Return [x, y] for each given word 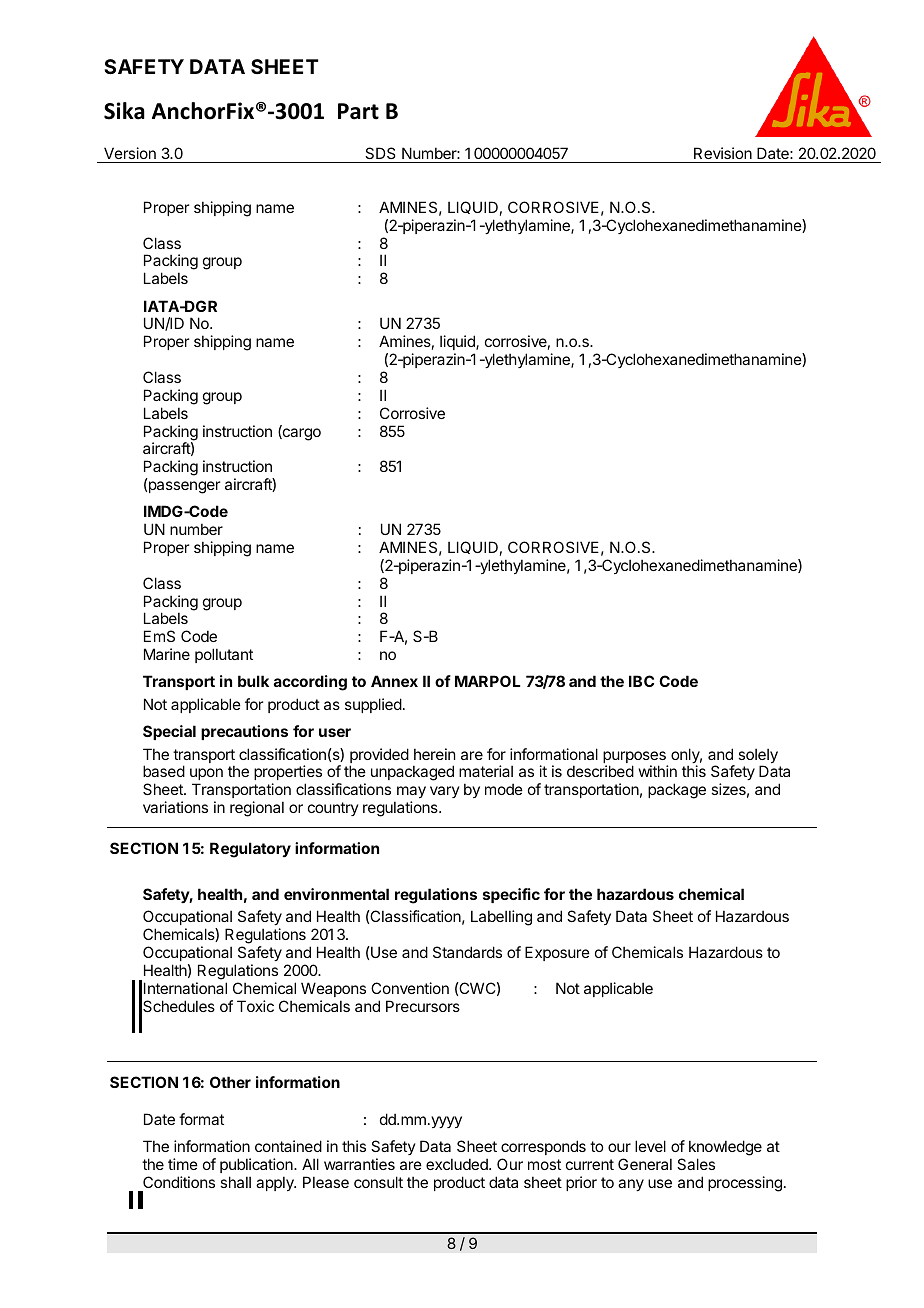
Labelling [501, 918]
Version [130, 153]
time [183, 1164]
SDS [380, 153]
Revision [723, 153]
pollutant [224, 655]
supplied [373, 705]
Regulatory [250, 850]
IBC [641, 681]
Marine [167, 654]
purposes [635, 758]
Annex [394, 681]
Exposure [557, 953]
